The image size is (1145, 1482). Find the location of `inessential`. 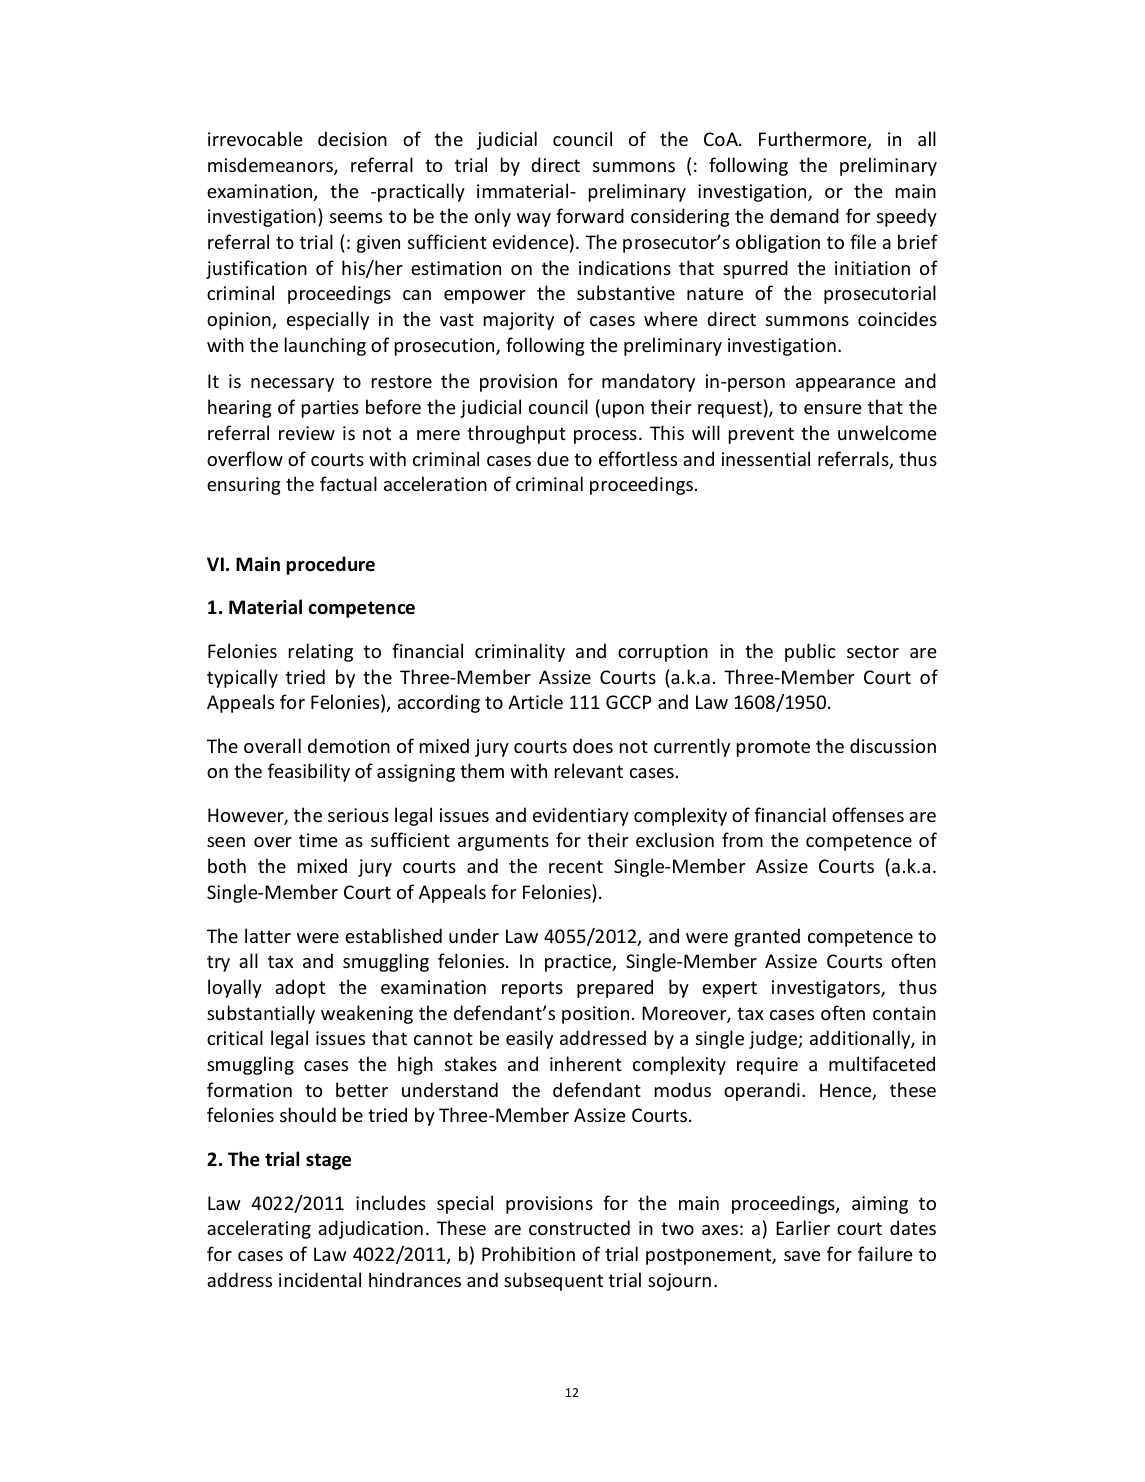

inessential is located at coordinates (766, 458).
